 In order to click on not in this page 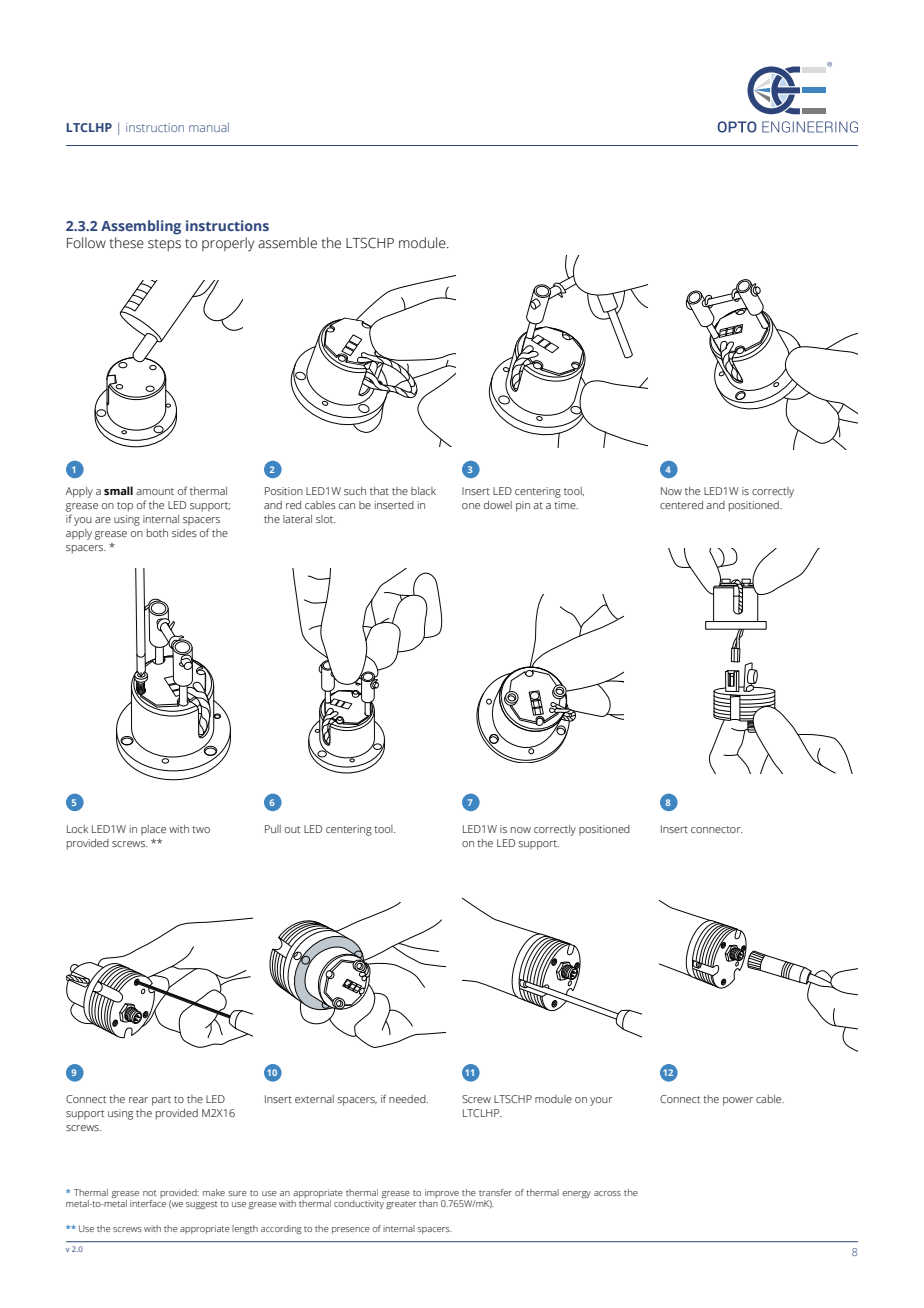, I will do `click(149, 1193)`.
